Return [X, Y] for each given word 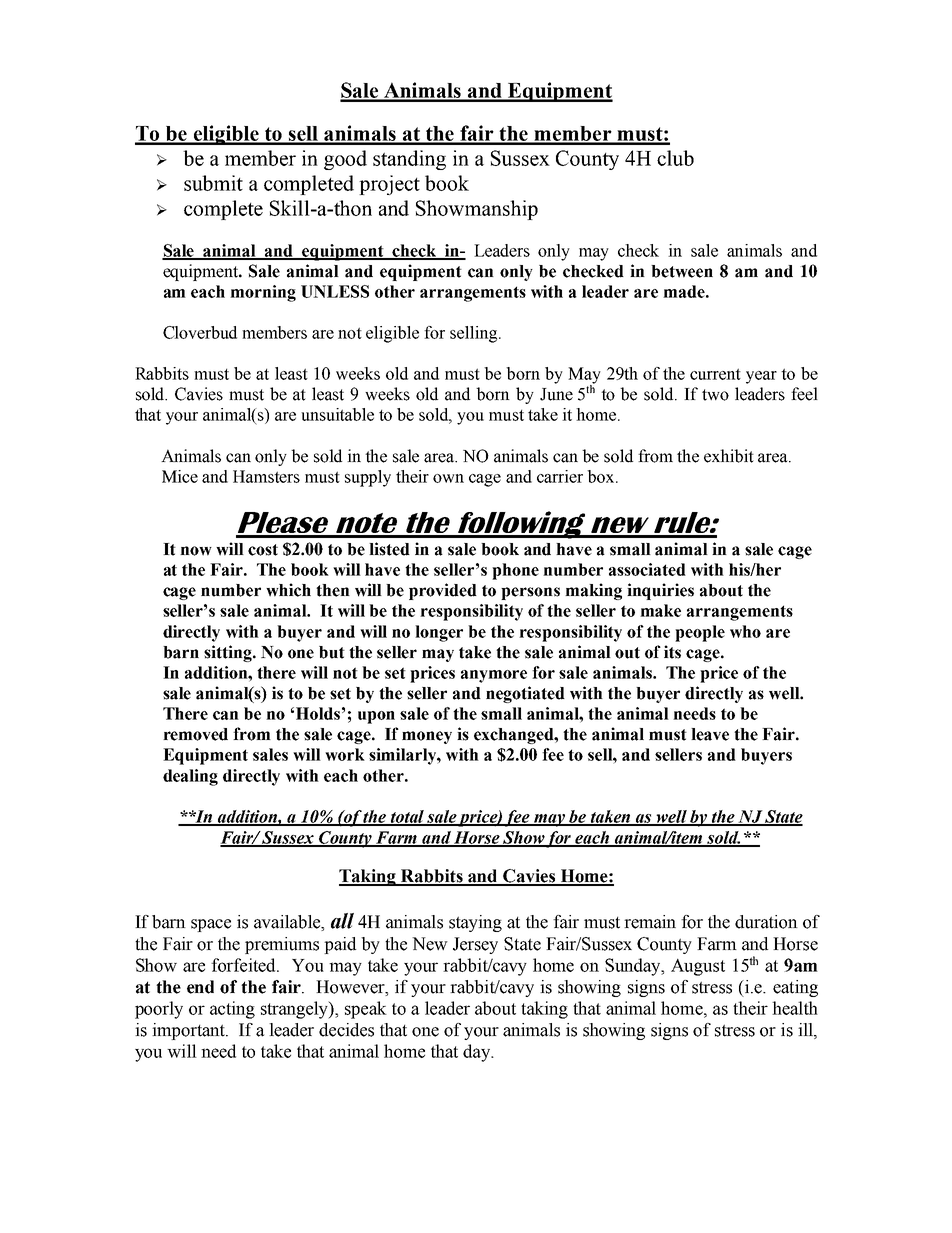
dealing [190, 777]
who [745, 631]
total [408, 817]
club [675, 158]
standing [409, 160]
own [448, 478]
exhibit [729, 456]
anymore [494, 676]
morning [263, 293]
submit [213, 183]
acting [232, 1010]
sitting [229, 653]
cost [263, 550]
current [715, 374]
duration [766, 922]
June [556, 394]
